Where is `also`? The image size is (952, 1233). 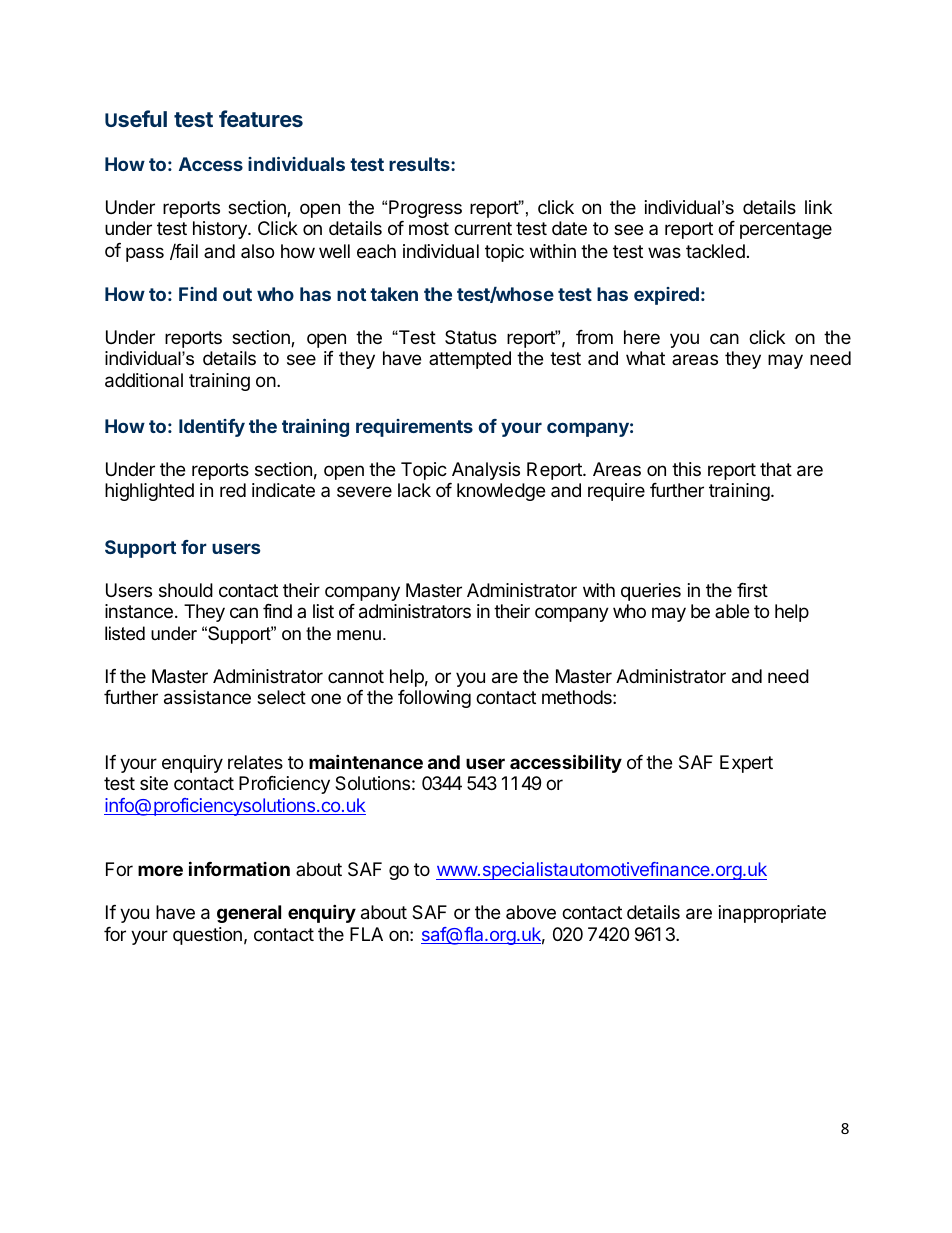 also is located at coordinates (257, 251).
